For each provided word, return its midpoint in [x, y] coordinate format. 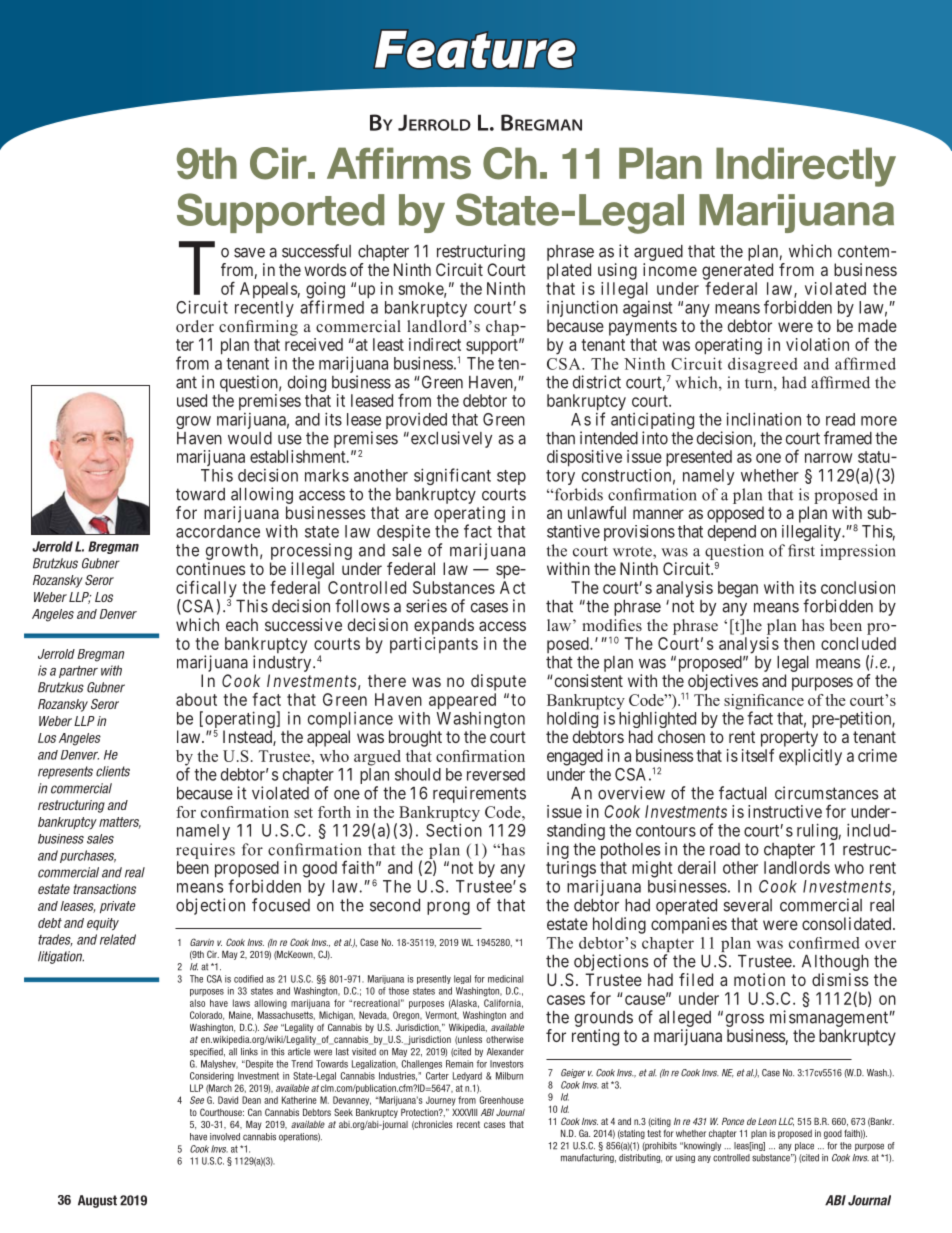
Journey [441, 1101]
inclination [763, 419]
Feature [475, 49]
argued [658, 254]
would [250, 438]
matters [120, 823]
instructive [785, 811]
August [97, 1201]
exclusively [450, 439]
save [249, 253]
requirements [479, 794]
